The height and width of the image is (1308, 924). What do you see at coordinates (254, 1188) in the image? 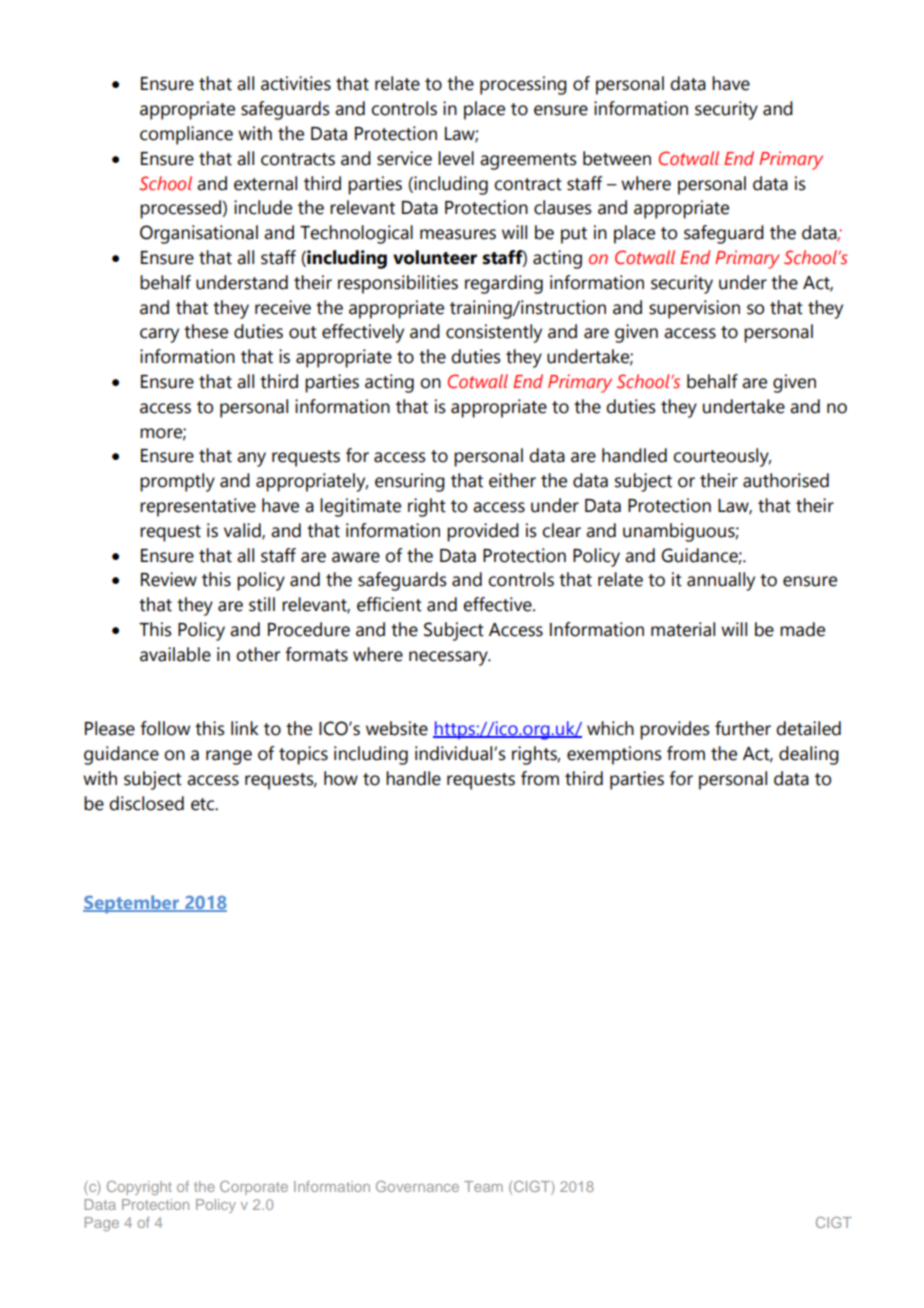
I see `Corporate` at bounding box center [254, 1188].
